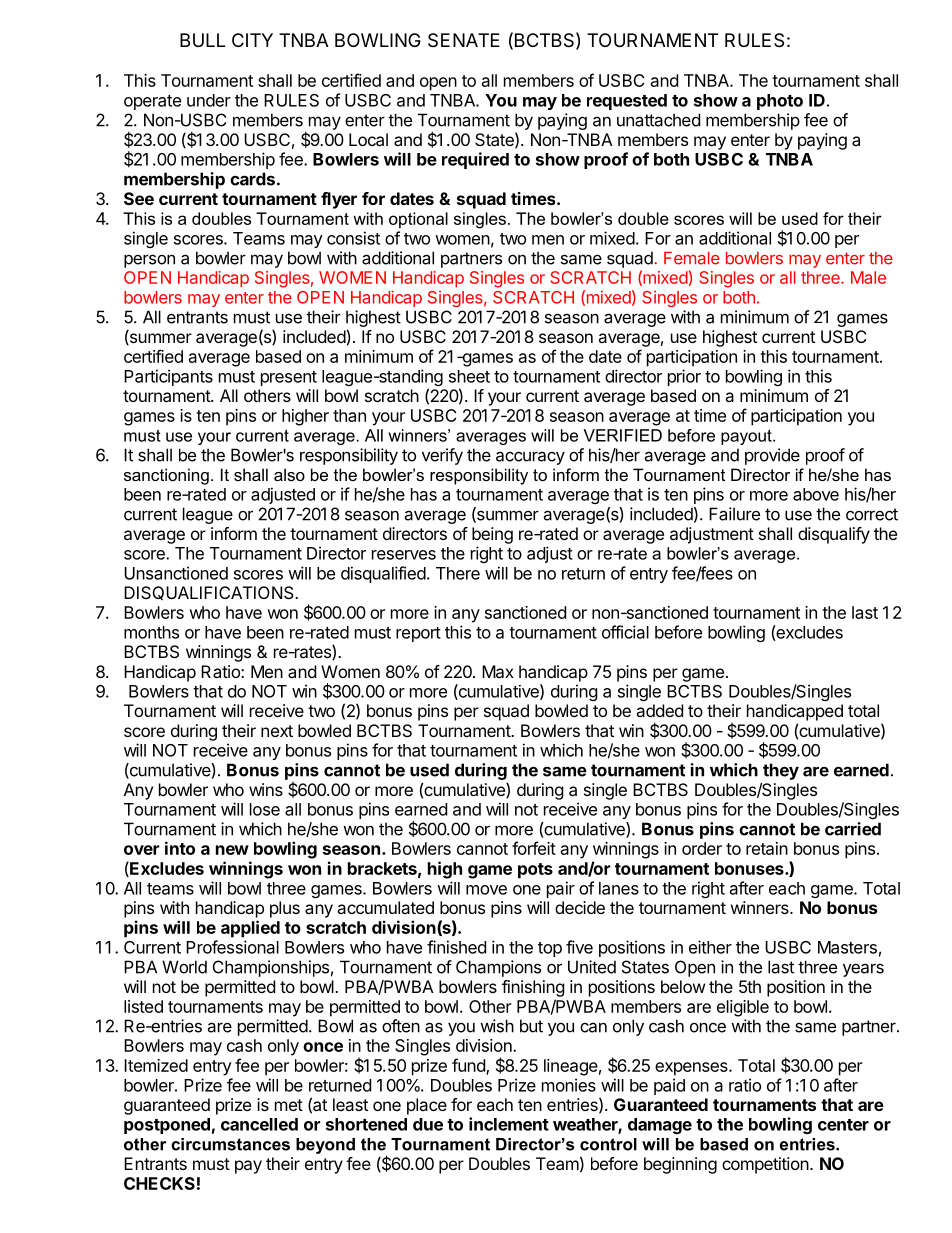  What do you see at coordinates (780, 102) in the document?
I see `photo` at bounding box center [780, 102].
